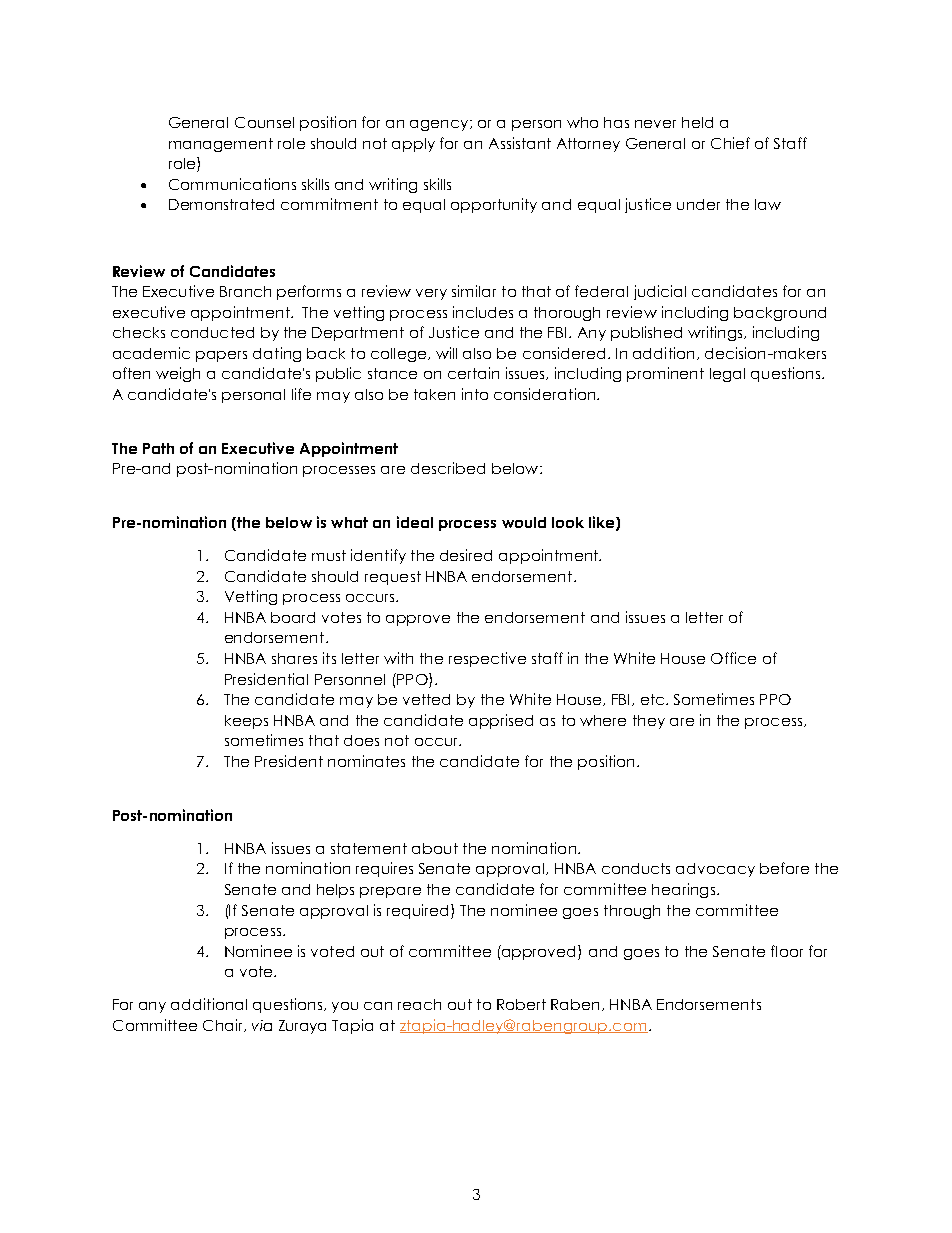  I want to click on legal, so click(727, 375).
